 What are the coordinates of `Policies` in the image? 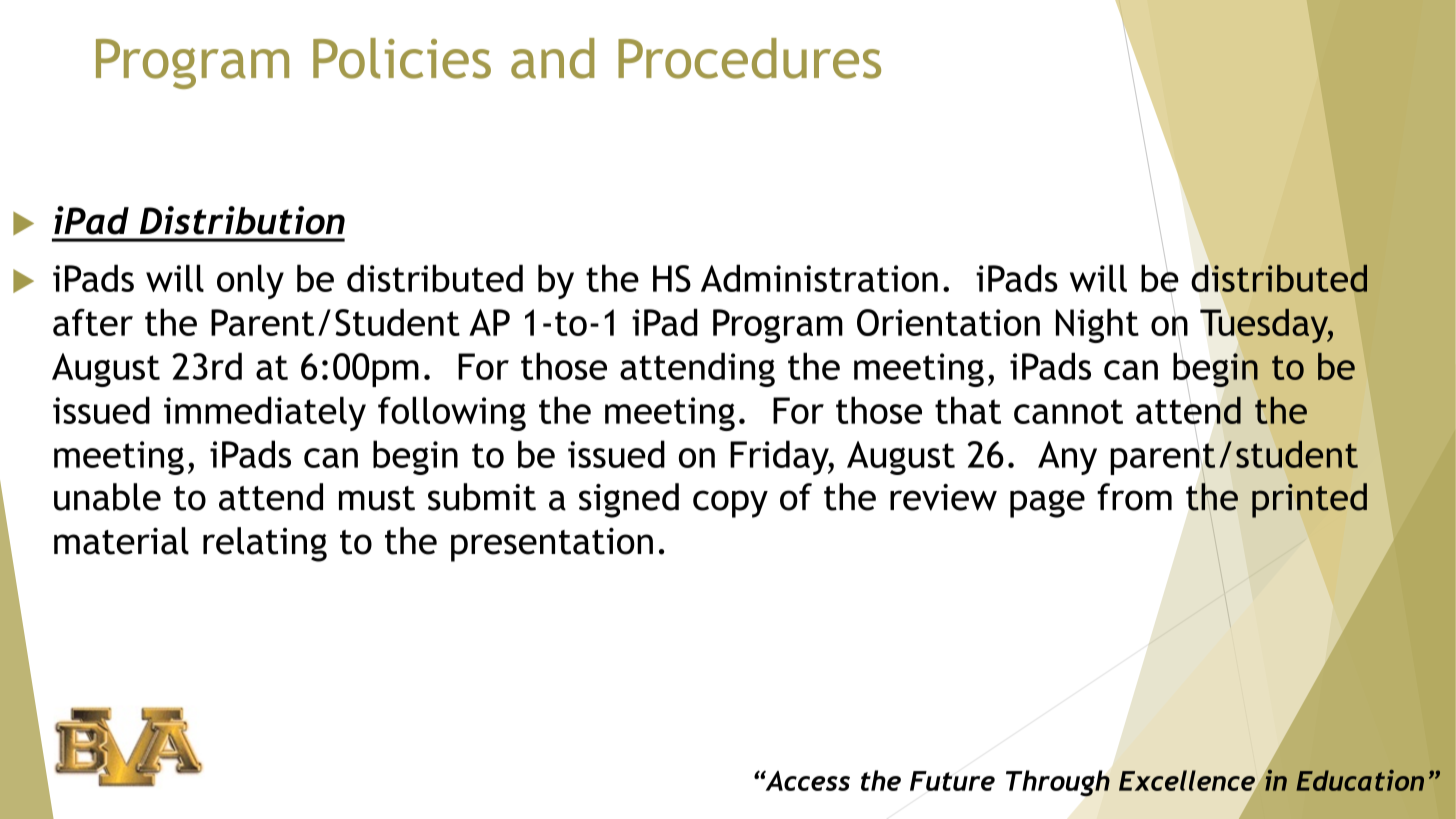 It's located at (402, 58).
